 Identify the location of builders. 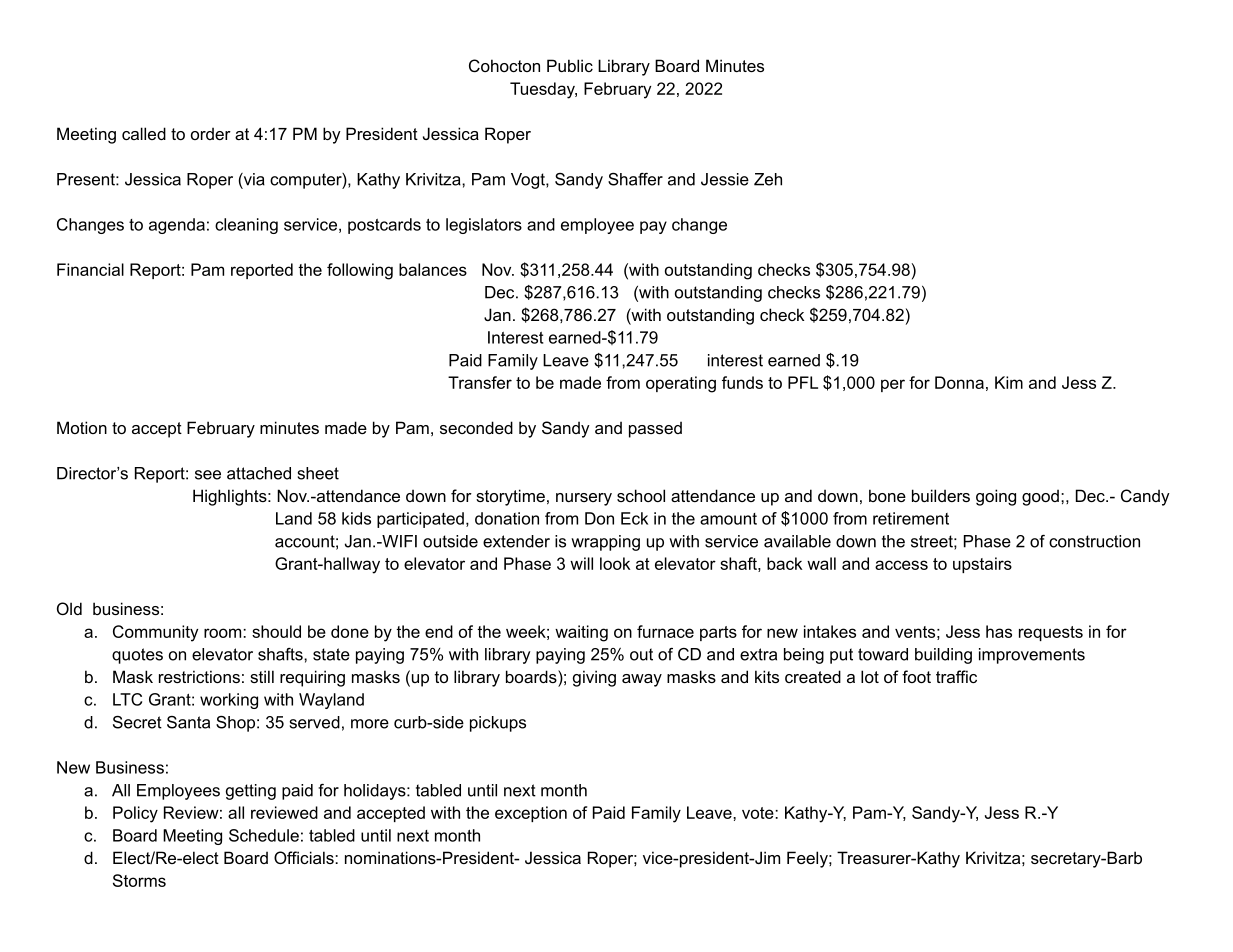
(941, 495).
